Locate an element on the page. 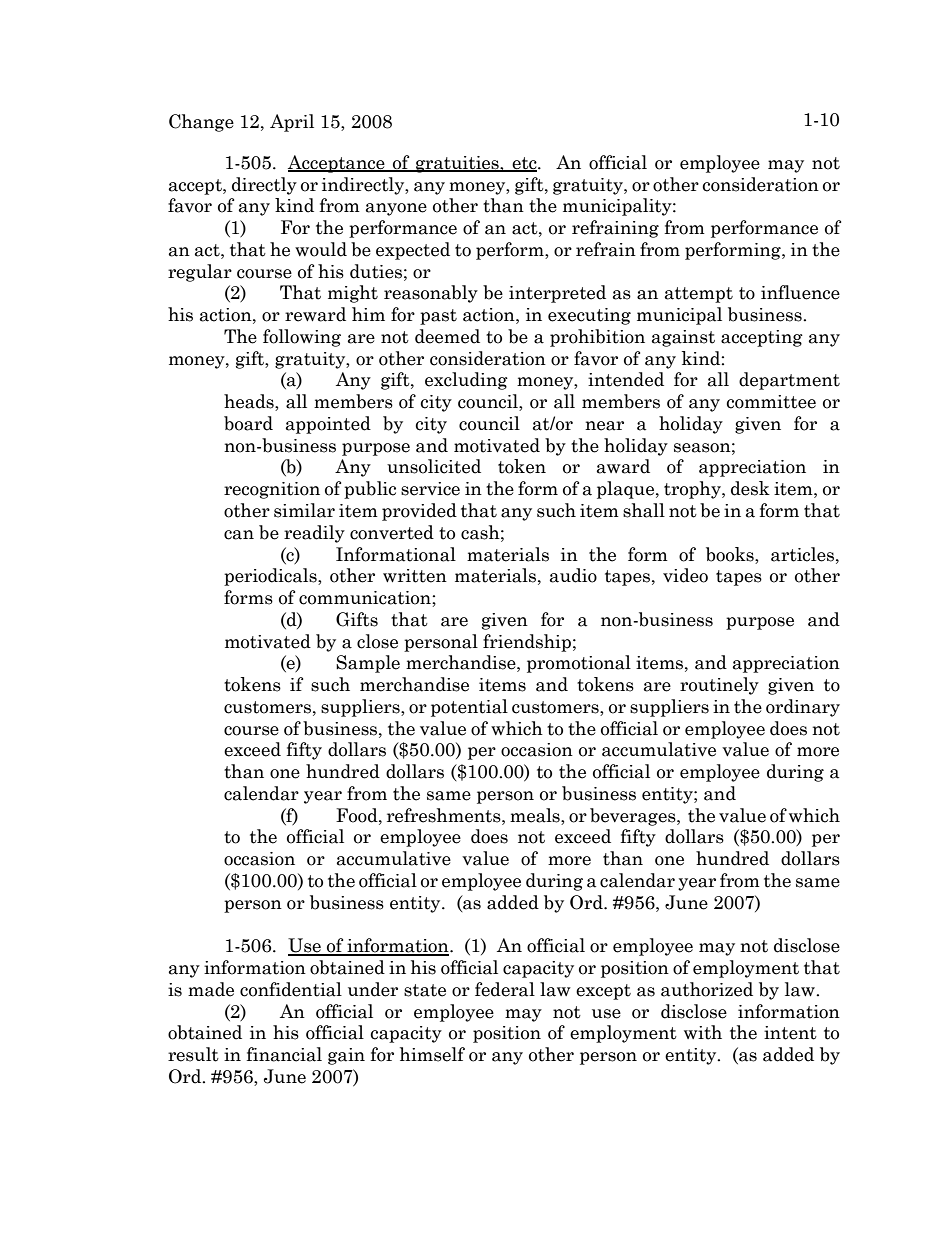 This document has height=1233, width=952. financial is located at coordinates (284, 1054).
